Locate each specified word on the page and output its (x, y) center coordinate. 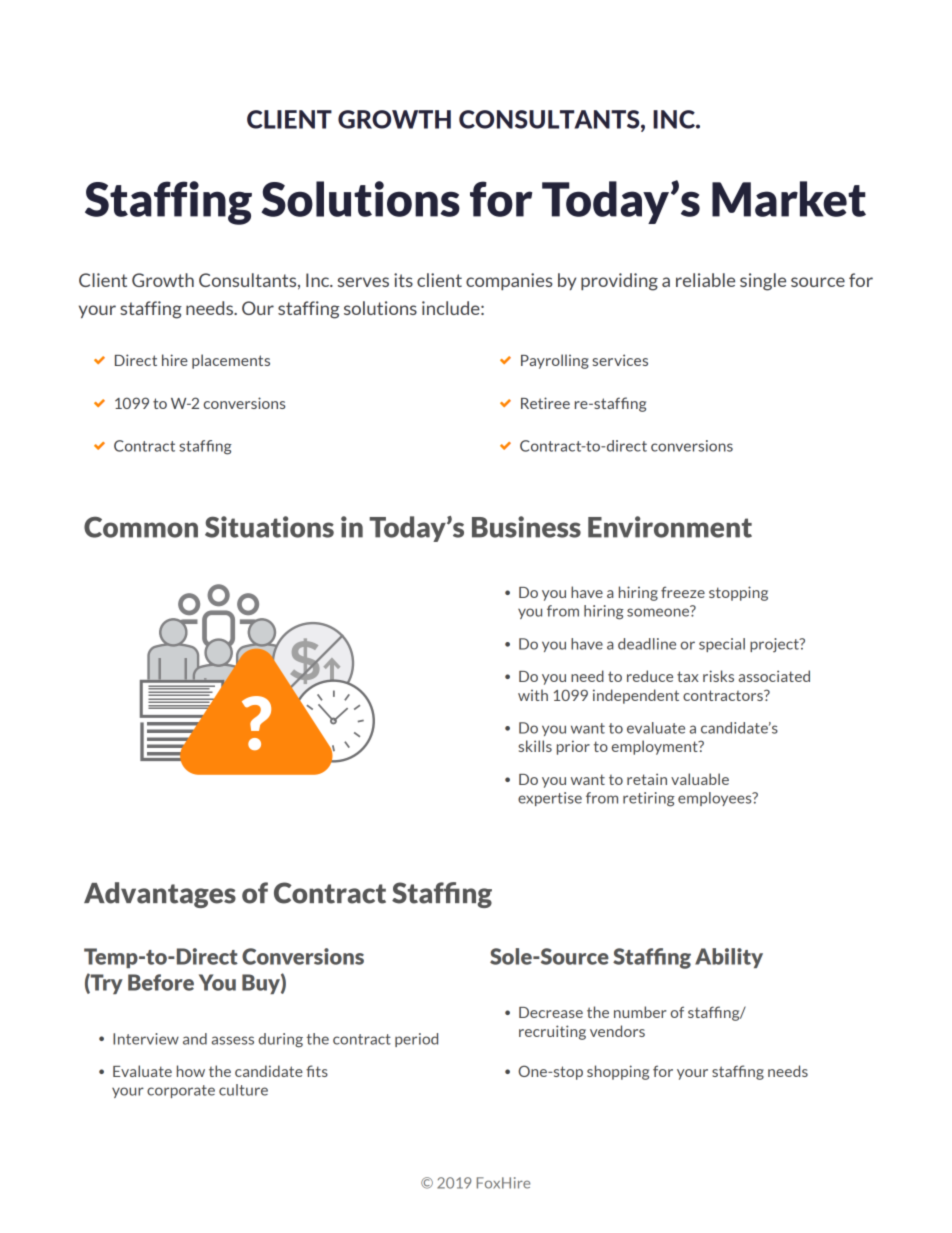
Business (526, 527)
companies (509, 281)
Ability (729, 958)
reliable (705, 280)
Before (161, 982)
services (620, 360)
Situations (269, 527)
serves (363, 282)
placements (231, 361)
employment (656, 747)
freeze (683, 592)
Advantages (160, 895)
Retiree (545, 403)
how (191, 1071)
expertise (550, 799)
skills (535, 746)
